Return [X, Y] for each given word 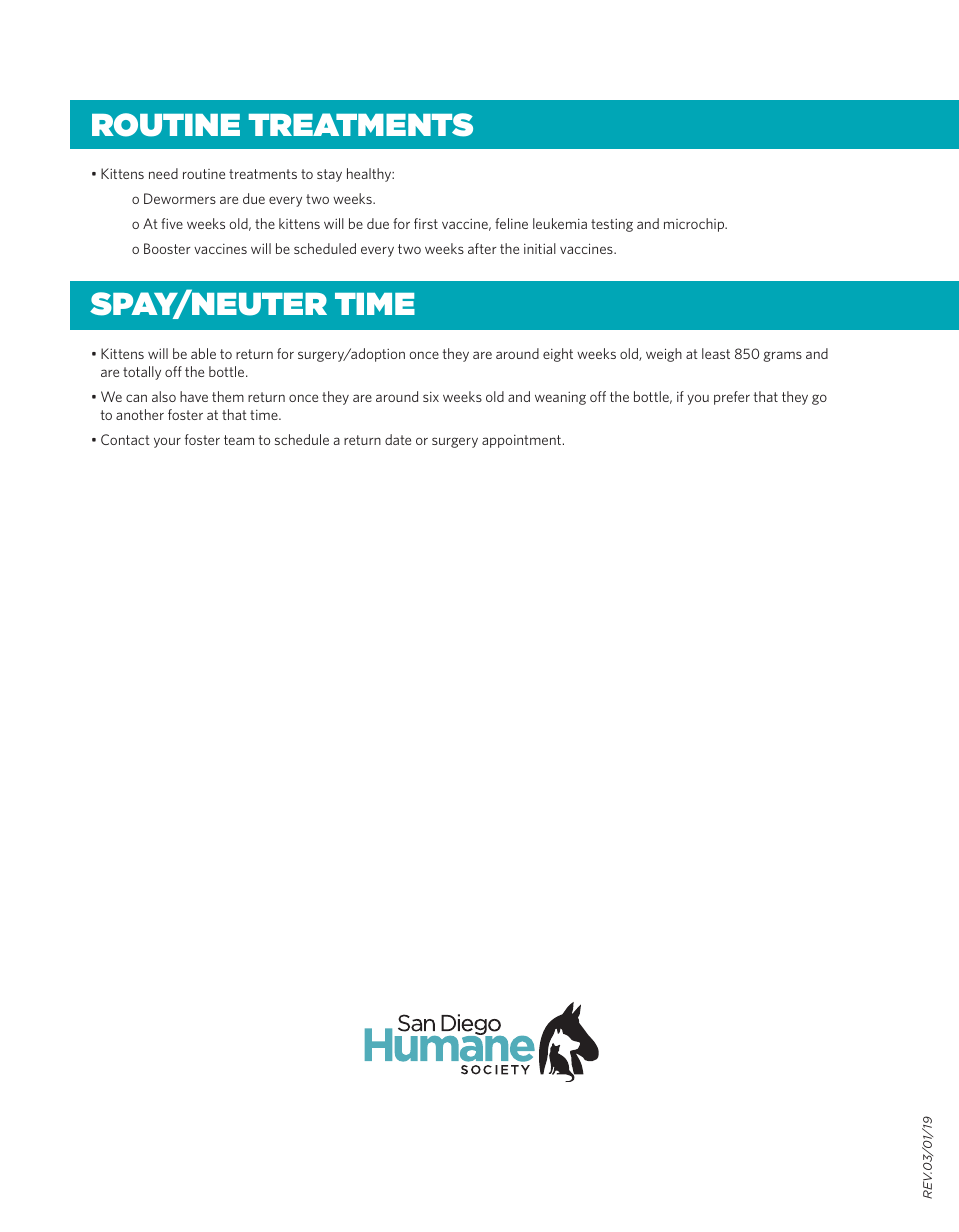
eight [558, 355]
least [716, 353]
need [163, 173]
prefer [732, 398]
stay [329, 175]
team [239, 440]
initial [540, 248]
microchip [695, 225]
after [482, 248]
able [203, 353]
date [398, 439]
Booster [167, 248]
